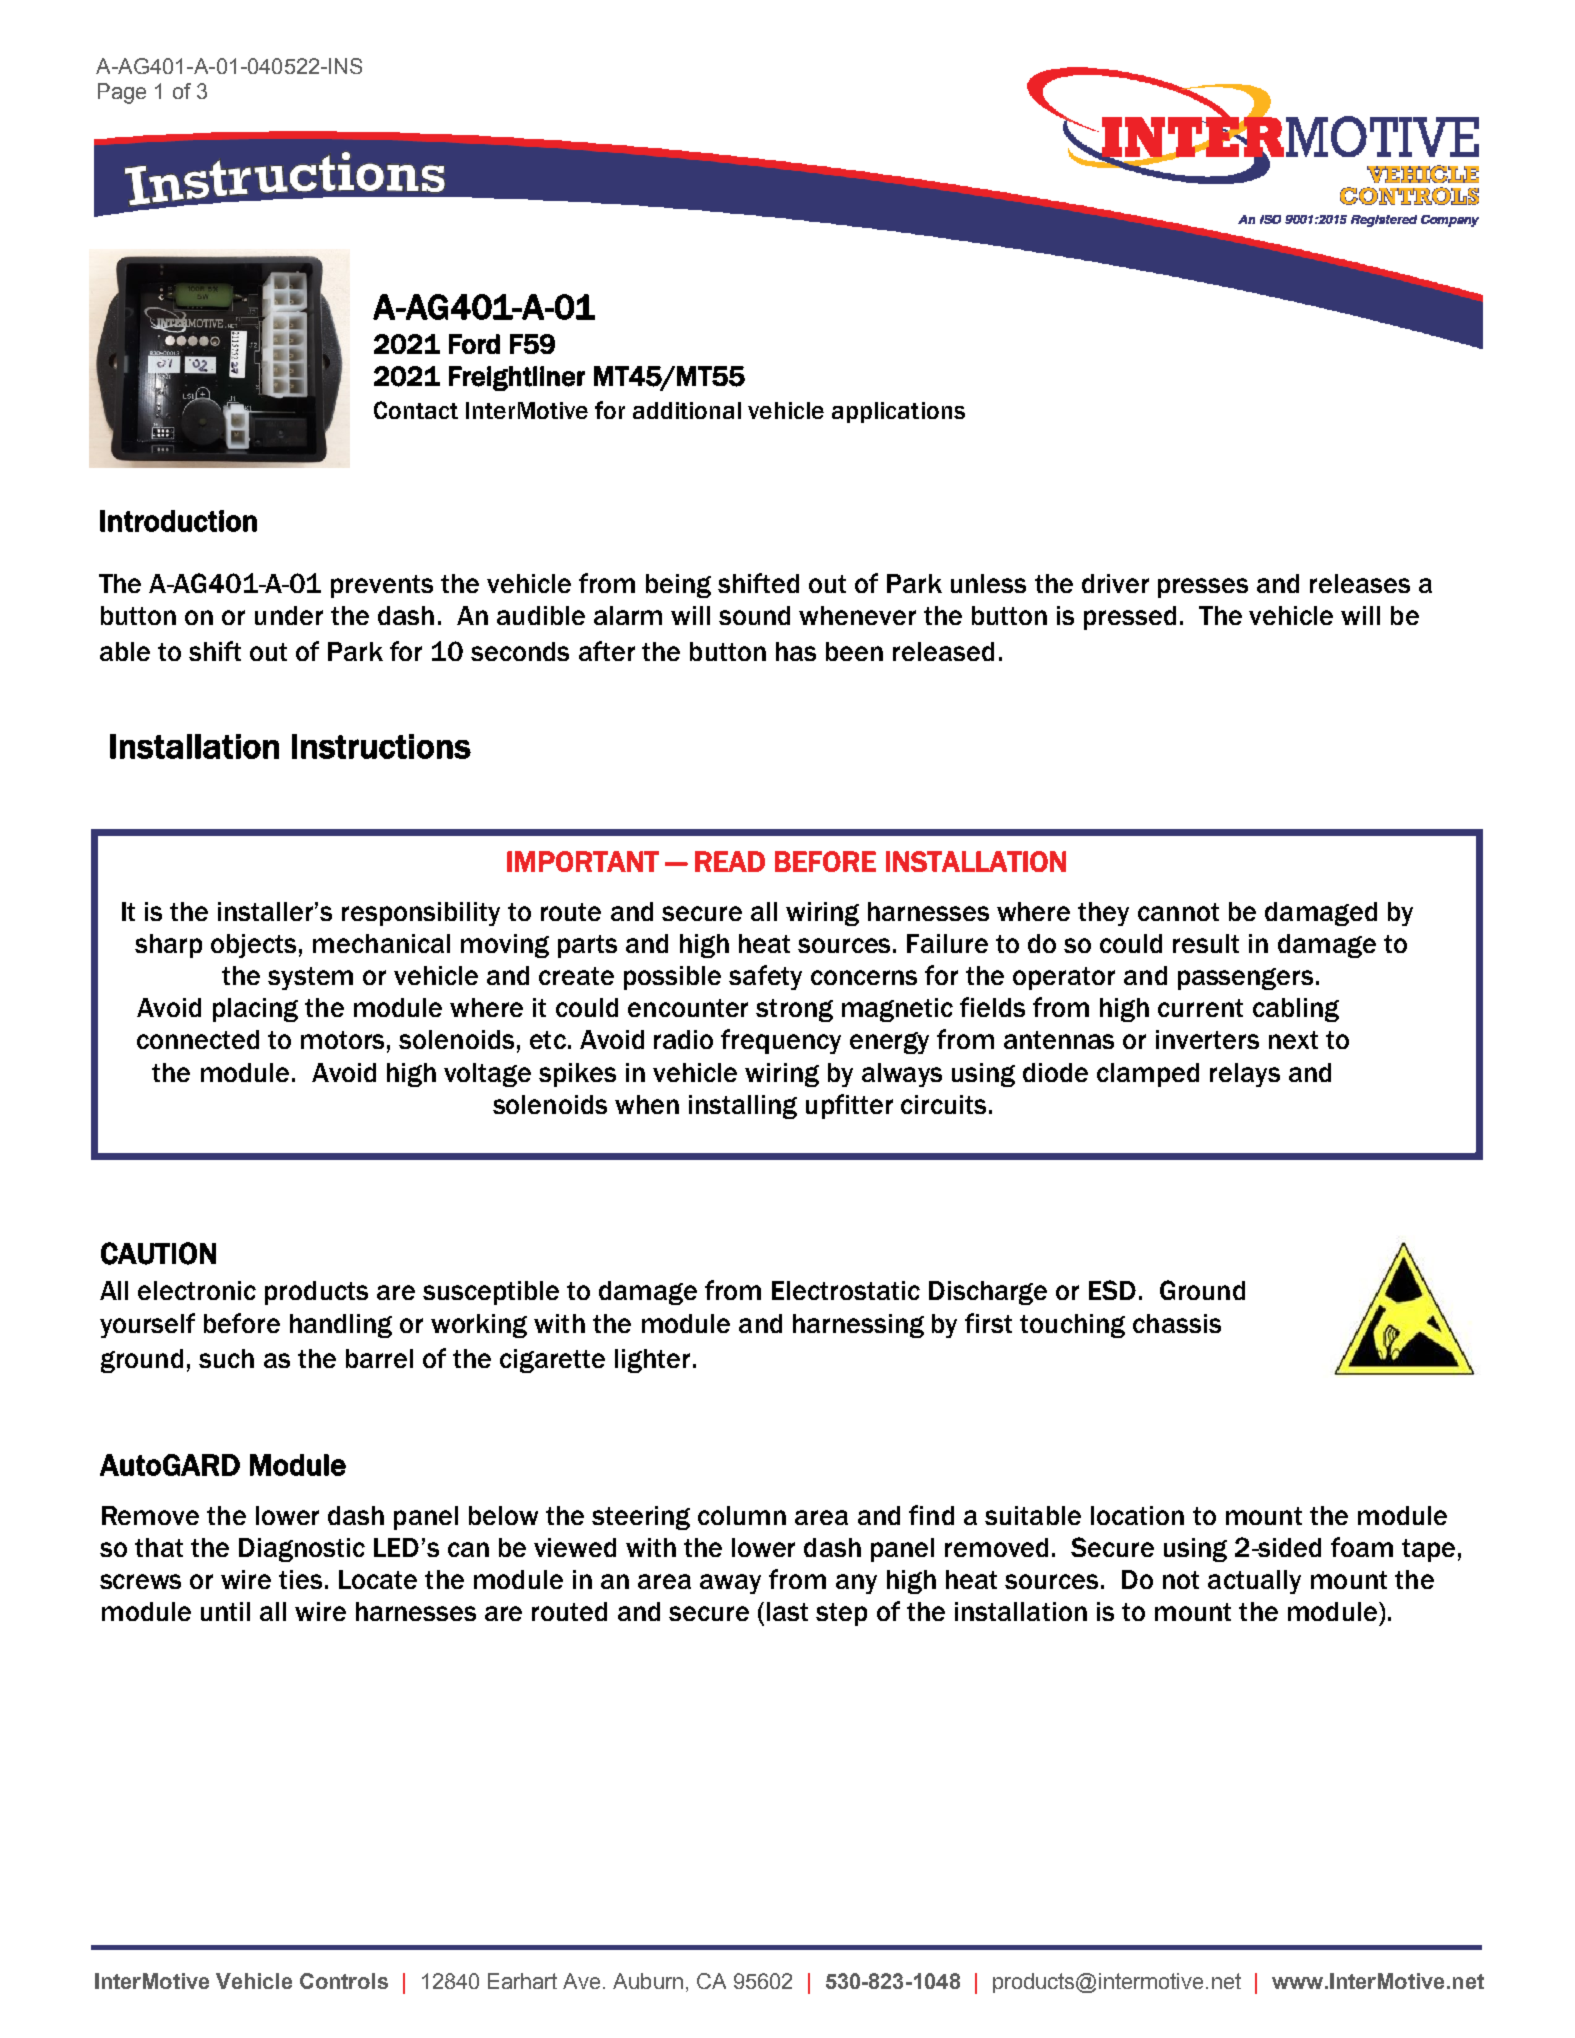 The height and width of the image is (2038, 1575). What do you see at coordinates (255, 1010) in the image?
I see `placing` at bounding box center [255, 1010].
